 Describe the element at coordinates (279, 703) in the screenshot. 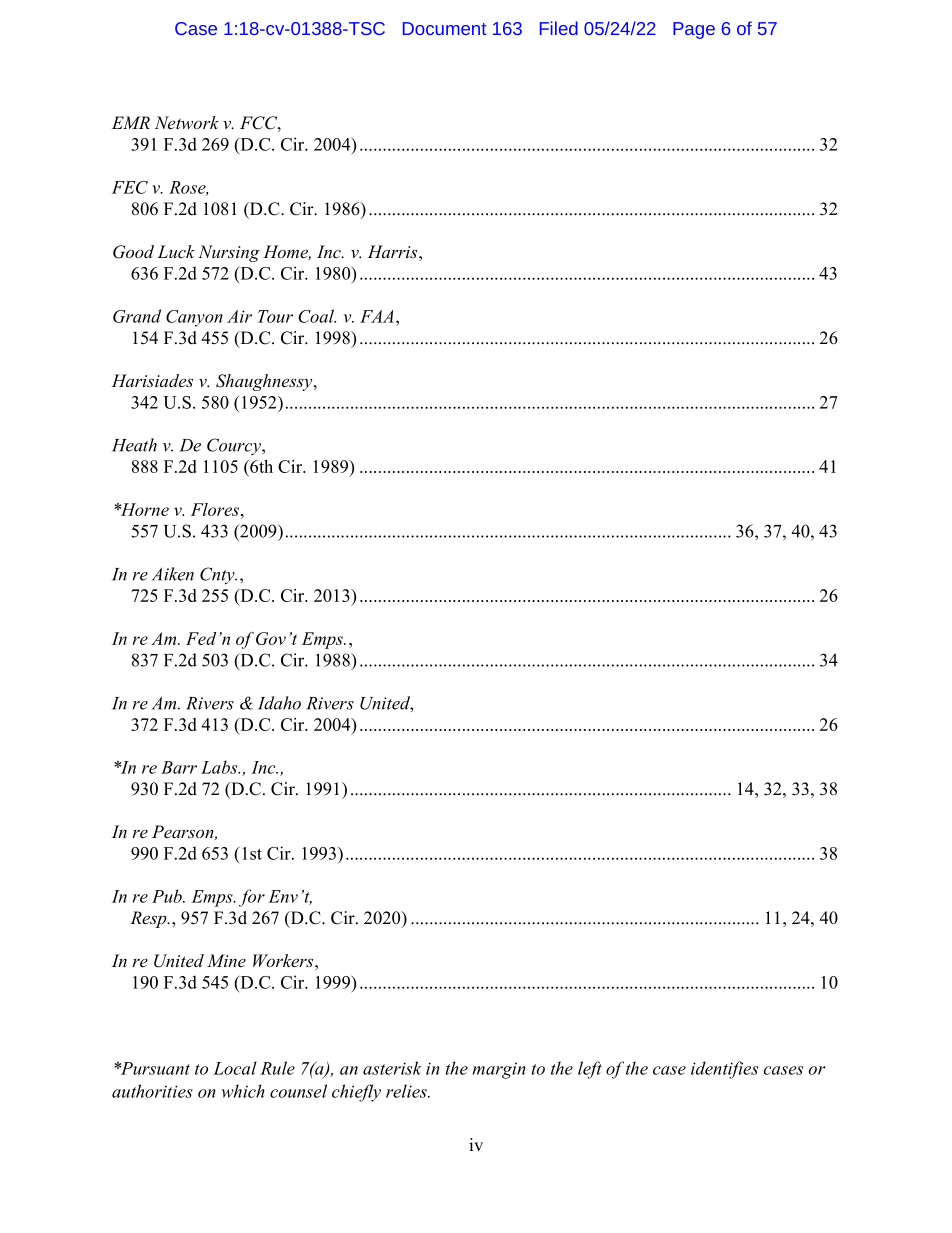

I see `Idaho` at that location.
